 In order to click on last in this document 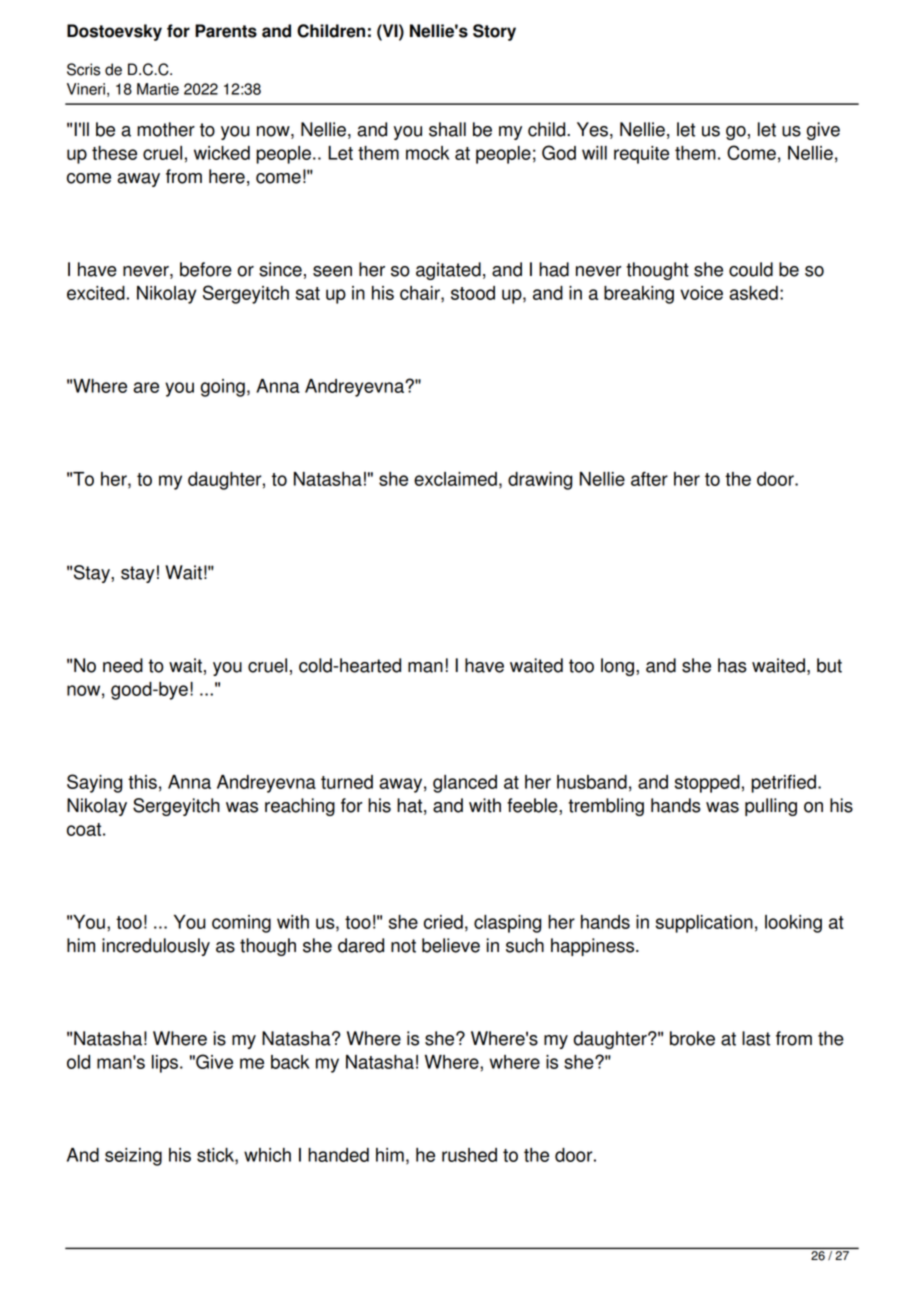, I will do `click(756, 1038)`.
